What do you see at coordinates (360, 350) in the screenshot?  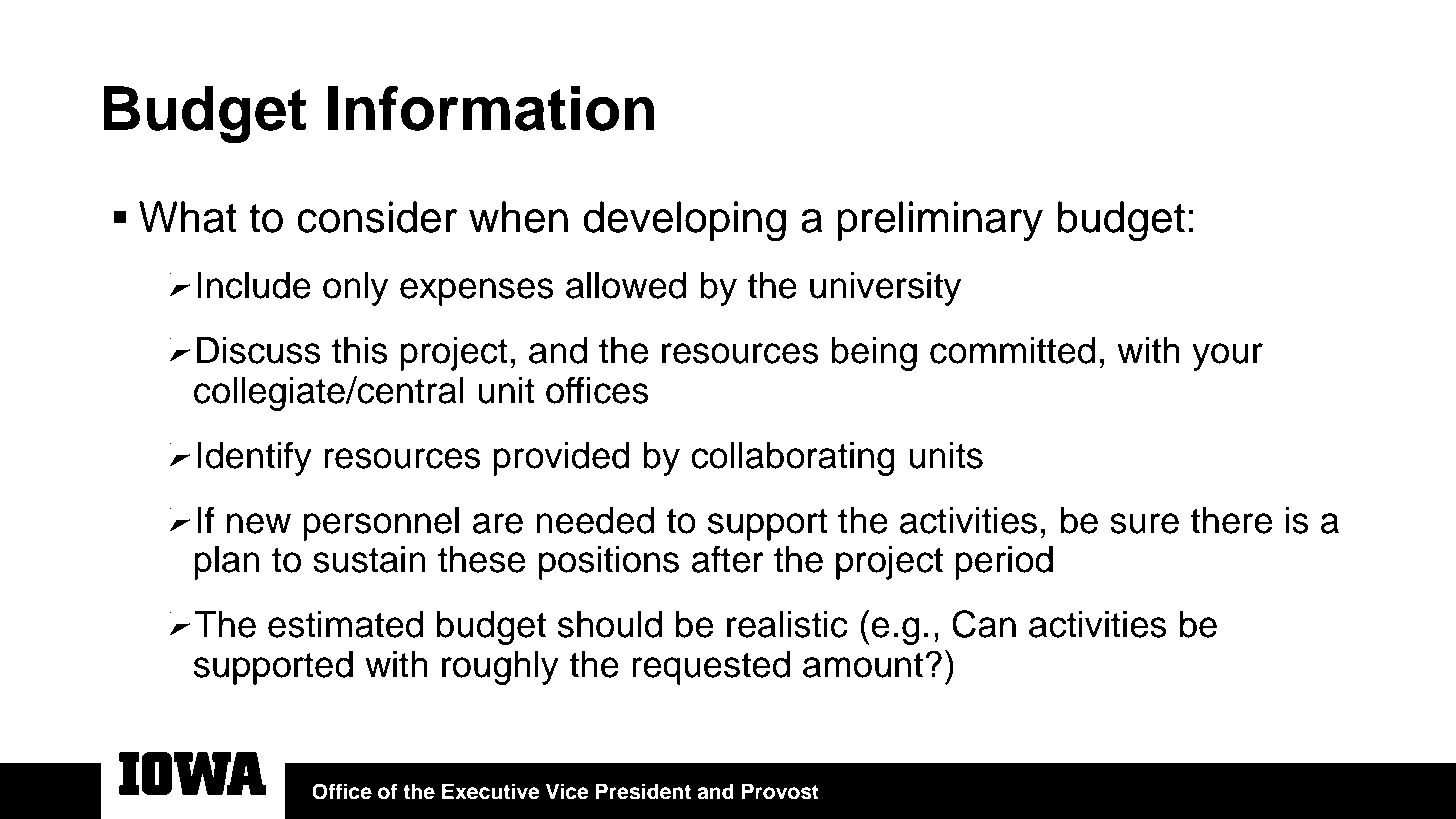 I see `this` at bounding box center [360, 350].
